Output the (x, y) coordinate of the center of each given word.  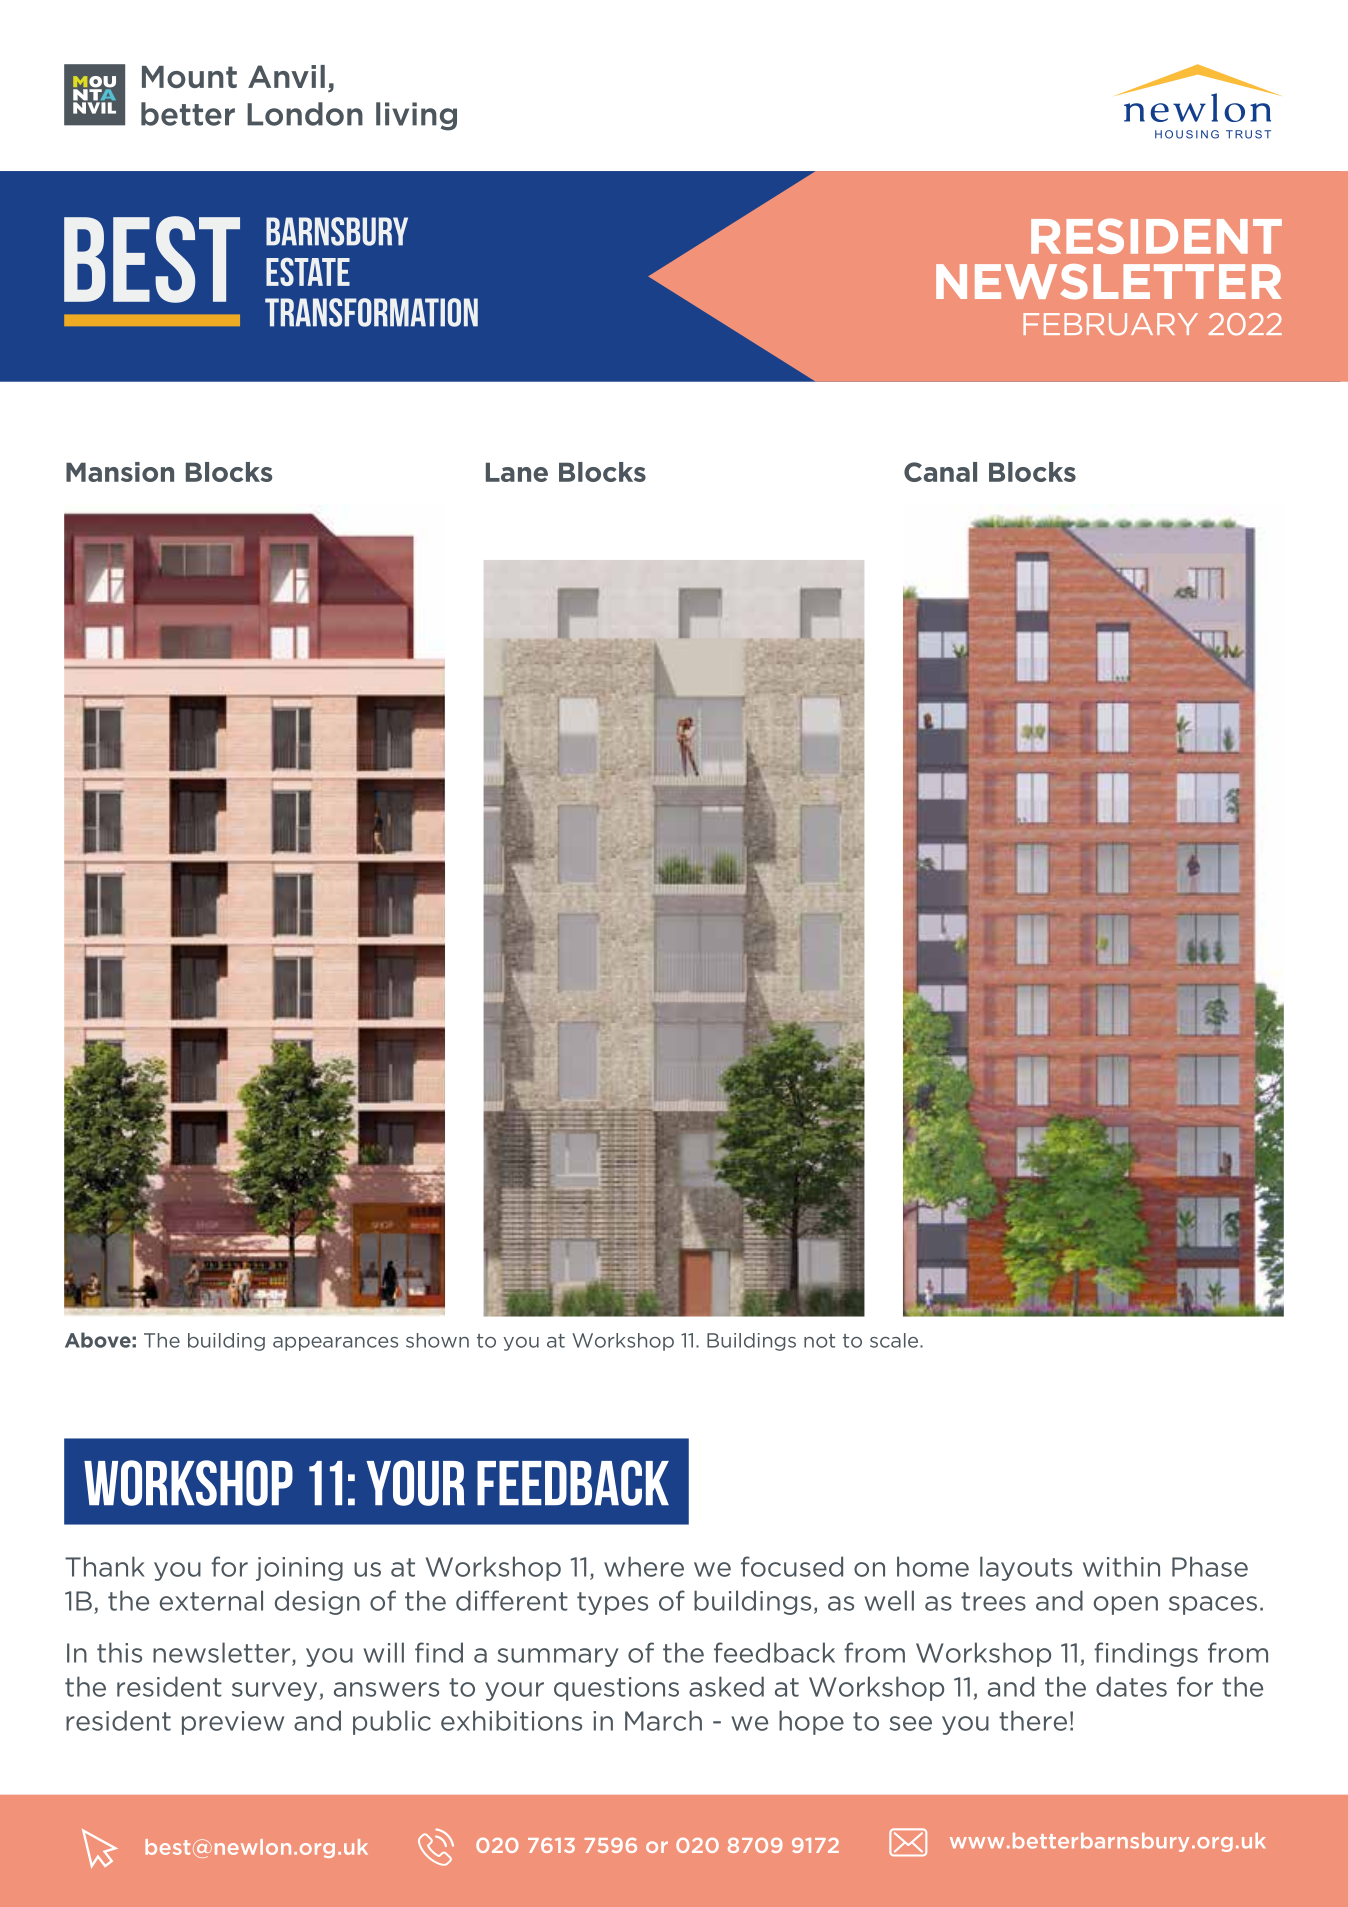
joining (299, 1569)
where (644, 1566)
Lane (517, 472)
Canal (940, 472)
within (1121, 1566)
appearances (335, 1344)
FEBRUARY (1110, 324)
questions (616, 1689)
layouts (1026, 1568)
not (819, 1341)
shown (437, 1340)
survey (274, 1691)
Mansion (120, 472)
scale (895, 1340)
